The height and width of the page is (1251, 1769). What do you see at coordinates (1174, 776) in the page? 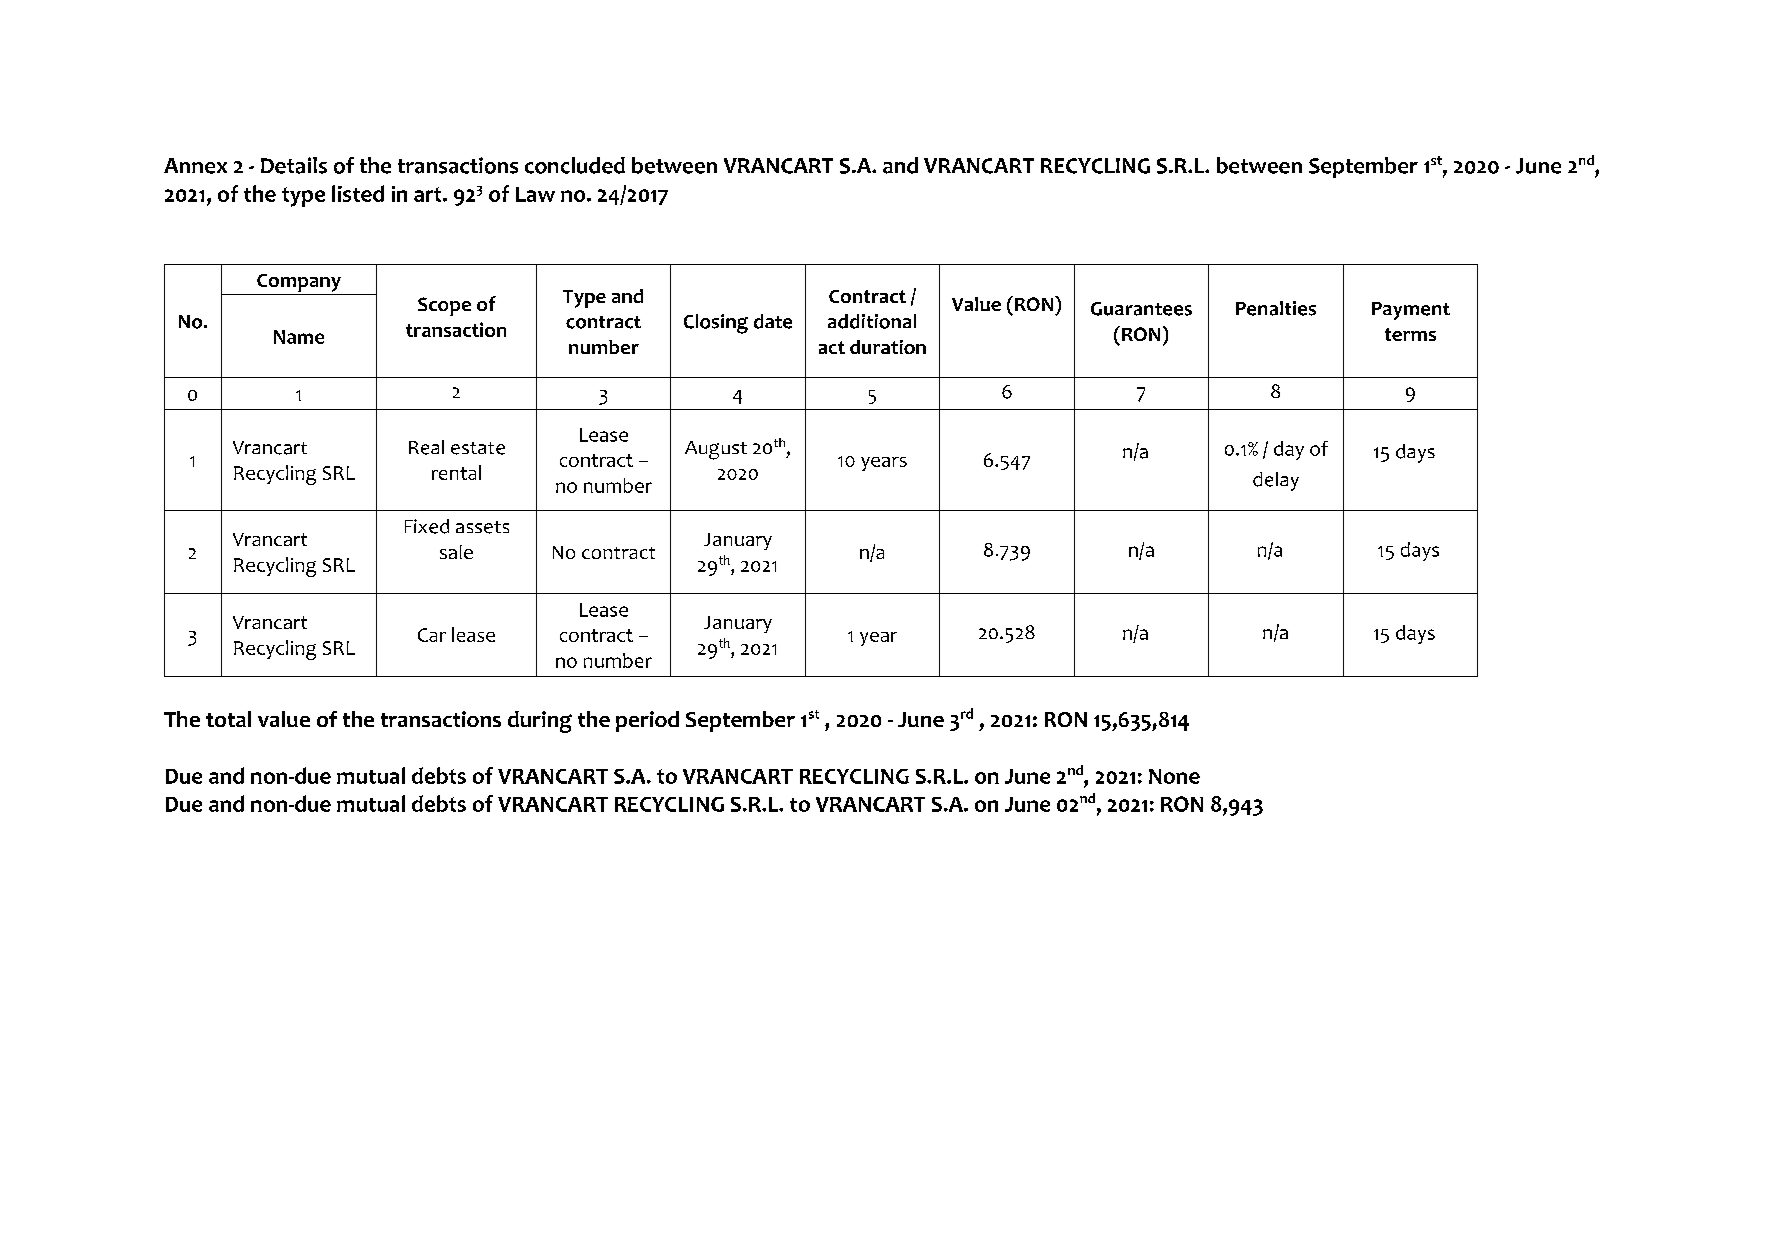
I see `None` at bounding box center [1174, 776].
